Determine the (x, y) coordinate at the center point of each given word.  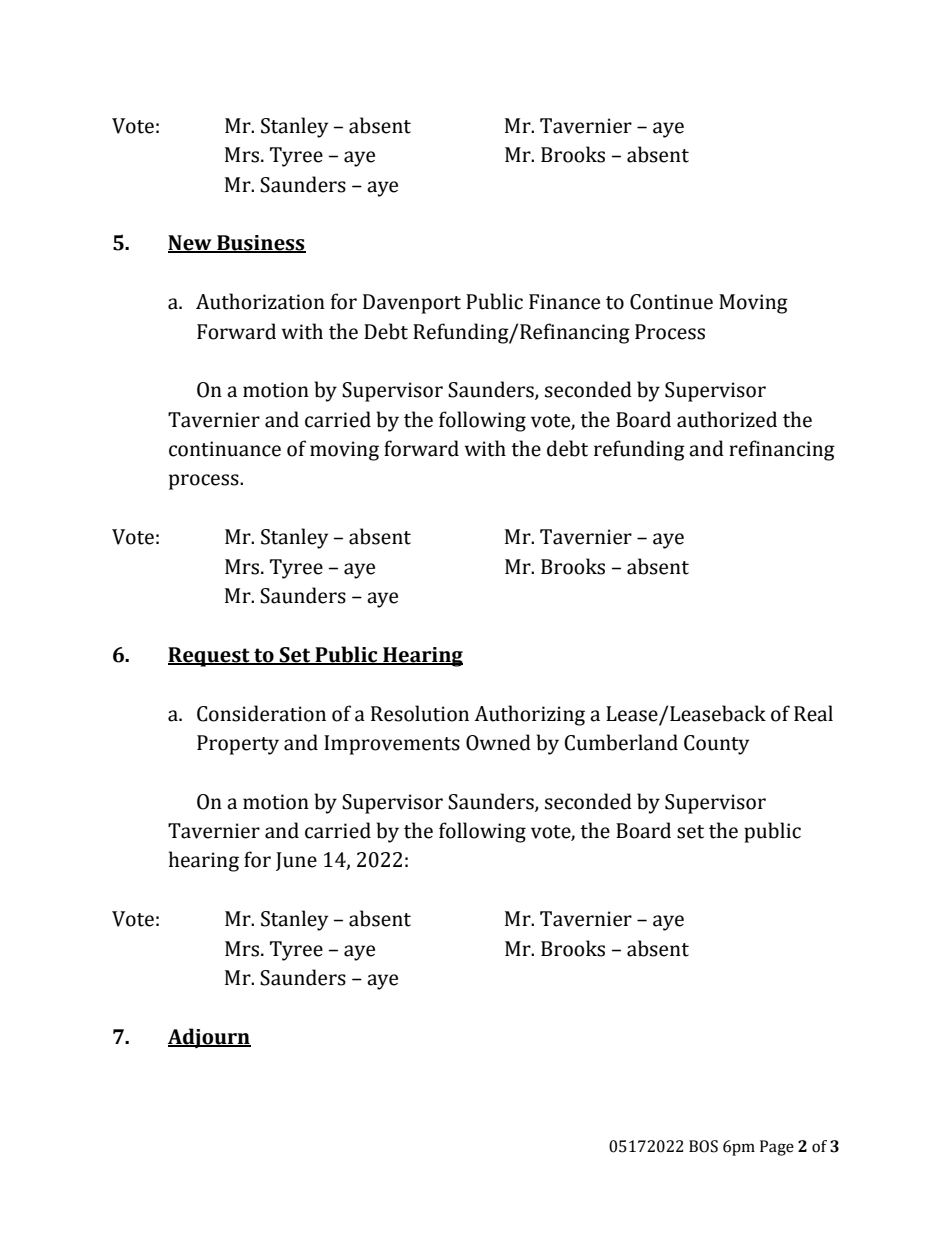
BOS (703, 1146)
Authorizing (529, 715)
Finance (564, 302)
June (296, 861)
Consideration (261, 713)
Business (260, 244)
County (716, 745)
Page (777, 1148)
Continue (671, 302)
